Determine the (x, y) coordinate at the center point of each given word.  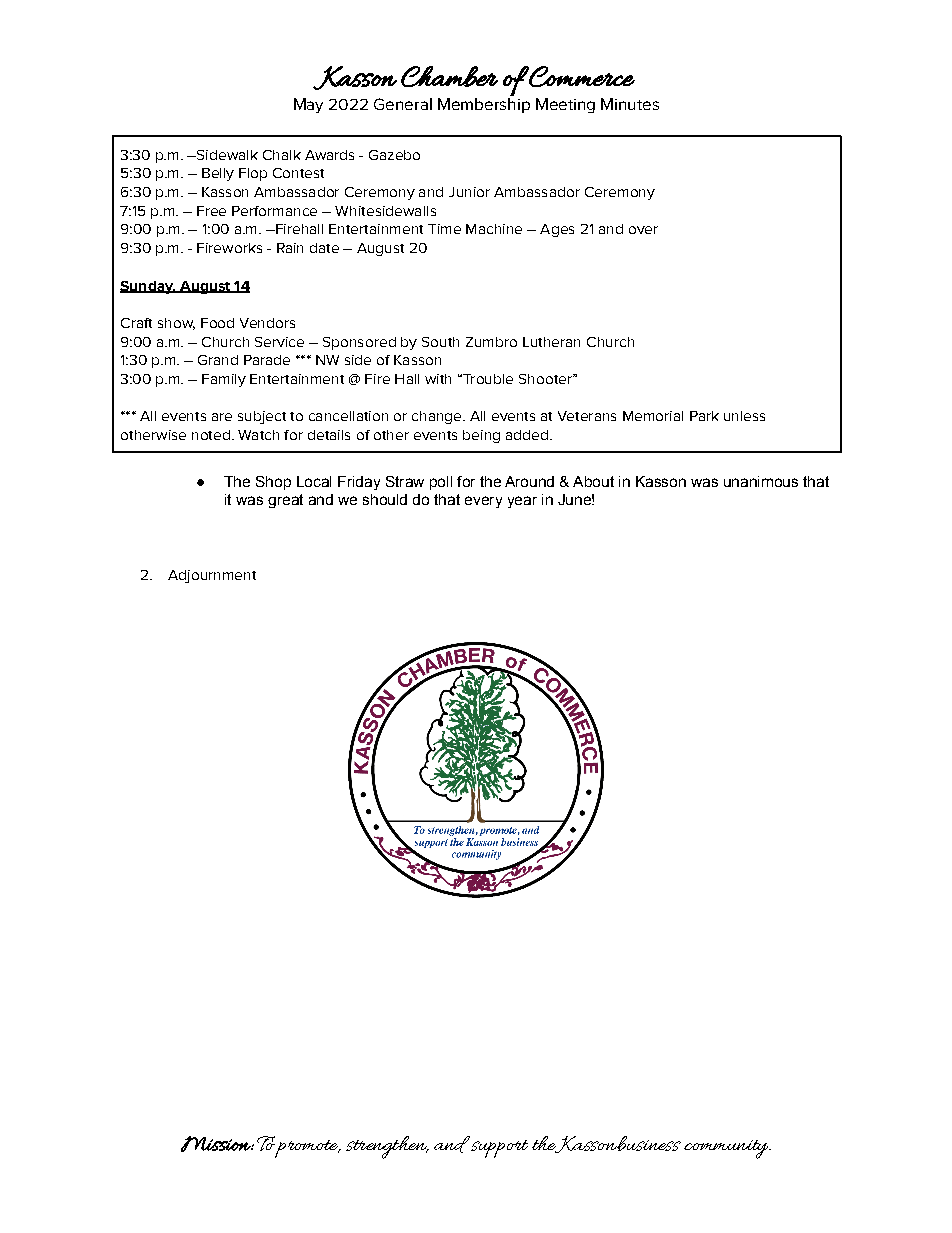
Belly (218, 174)
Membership (484, 105)
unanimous (761, 481)
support (498, 1147)
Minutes (630, 104)
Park (704, 416)
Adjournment (212, 576)
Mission (216, 1144)
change (438, 417)
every (483, 502)
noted (211, 435)
